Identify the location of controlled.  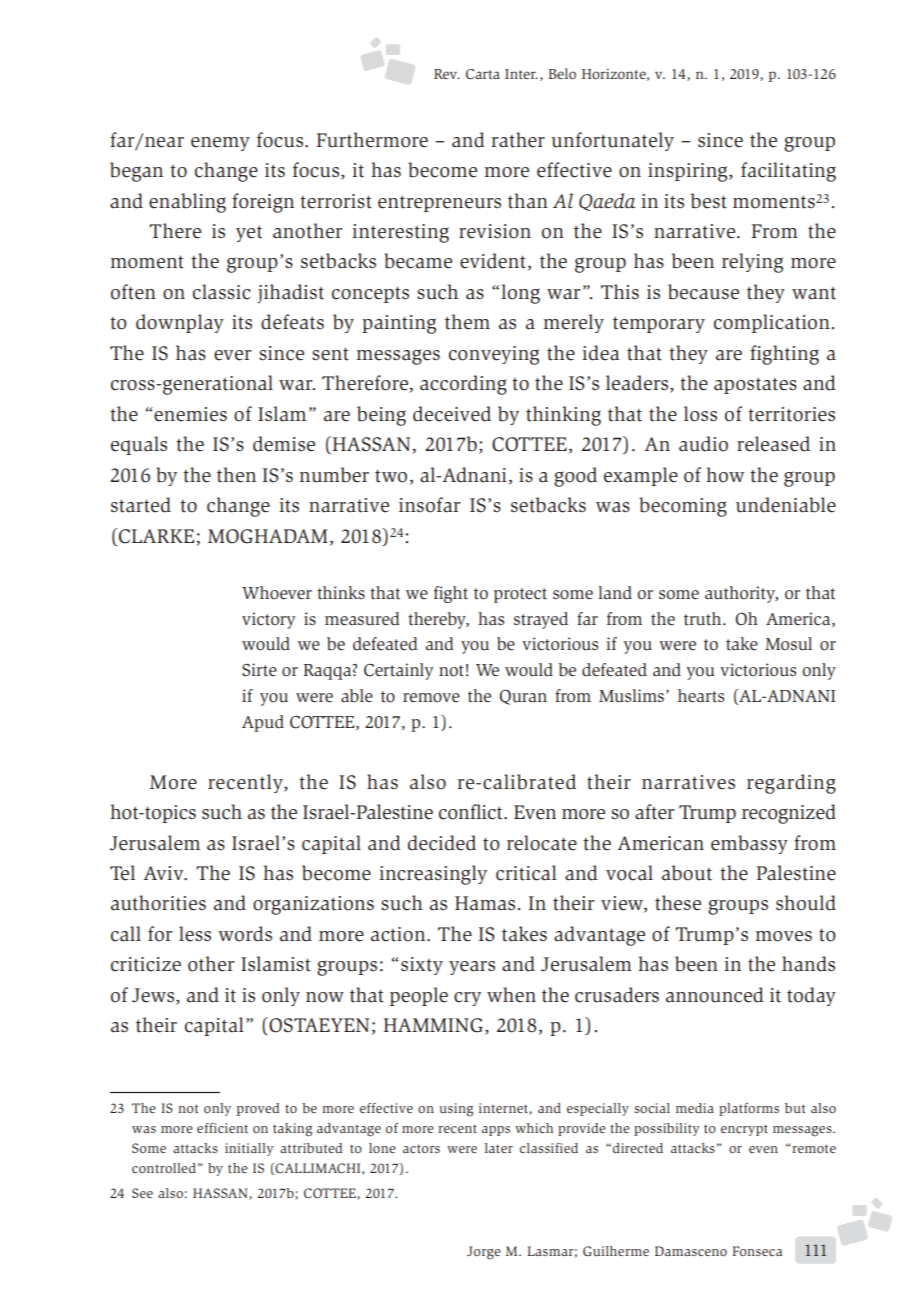
(164, 1168).
